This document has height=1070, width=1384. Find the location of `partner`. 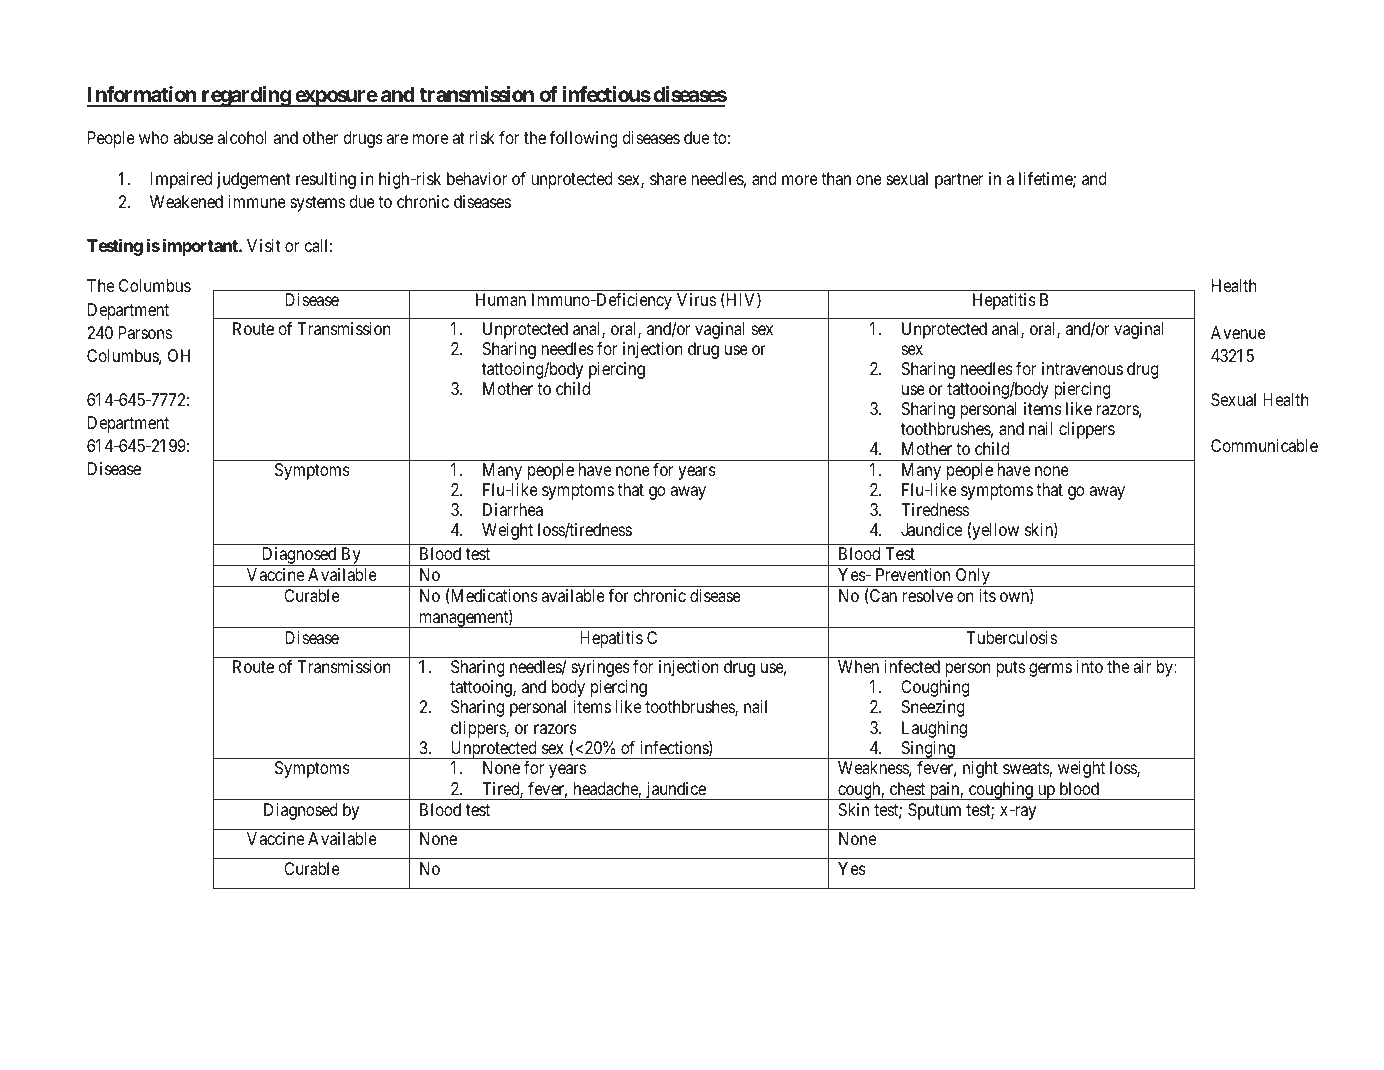

partner is located at coordinates (959, 181).
